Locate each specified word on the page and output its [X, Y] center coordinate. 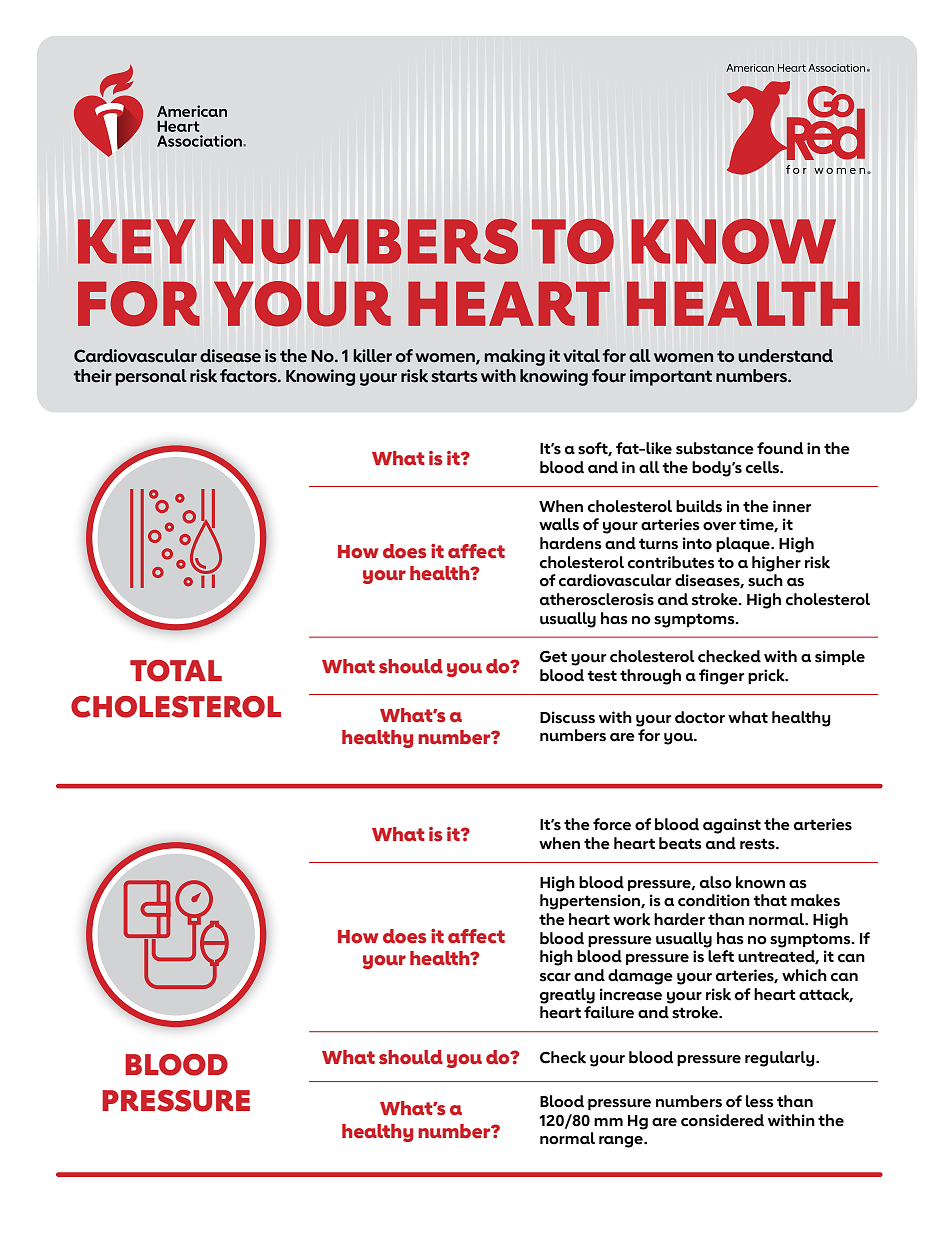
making [515, 357]
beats [680, 843]
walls [559, 524]
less [760, 1101]
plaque [744, 544]
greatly [567, 996]
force [612, 824]
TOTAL [176, 671]
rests [758, 844]
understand [785, 356]
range [622, 1142]
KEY [136, 241]
